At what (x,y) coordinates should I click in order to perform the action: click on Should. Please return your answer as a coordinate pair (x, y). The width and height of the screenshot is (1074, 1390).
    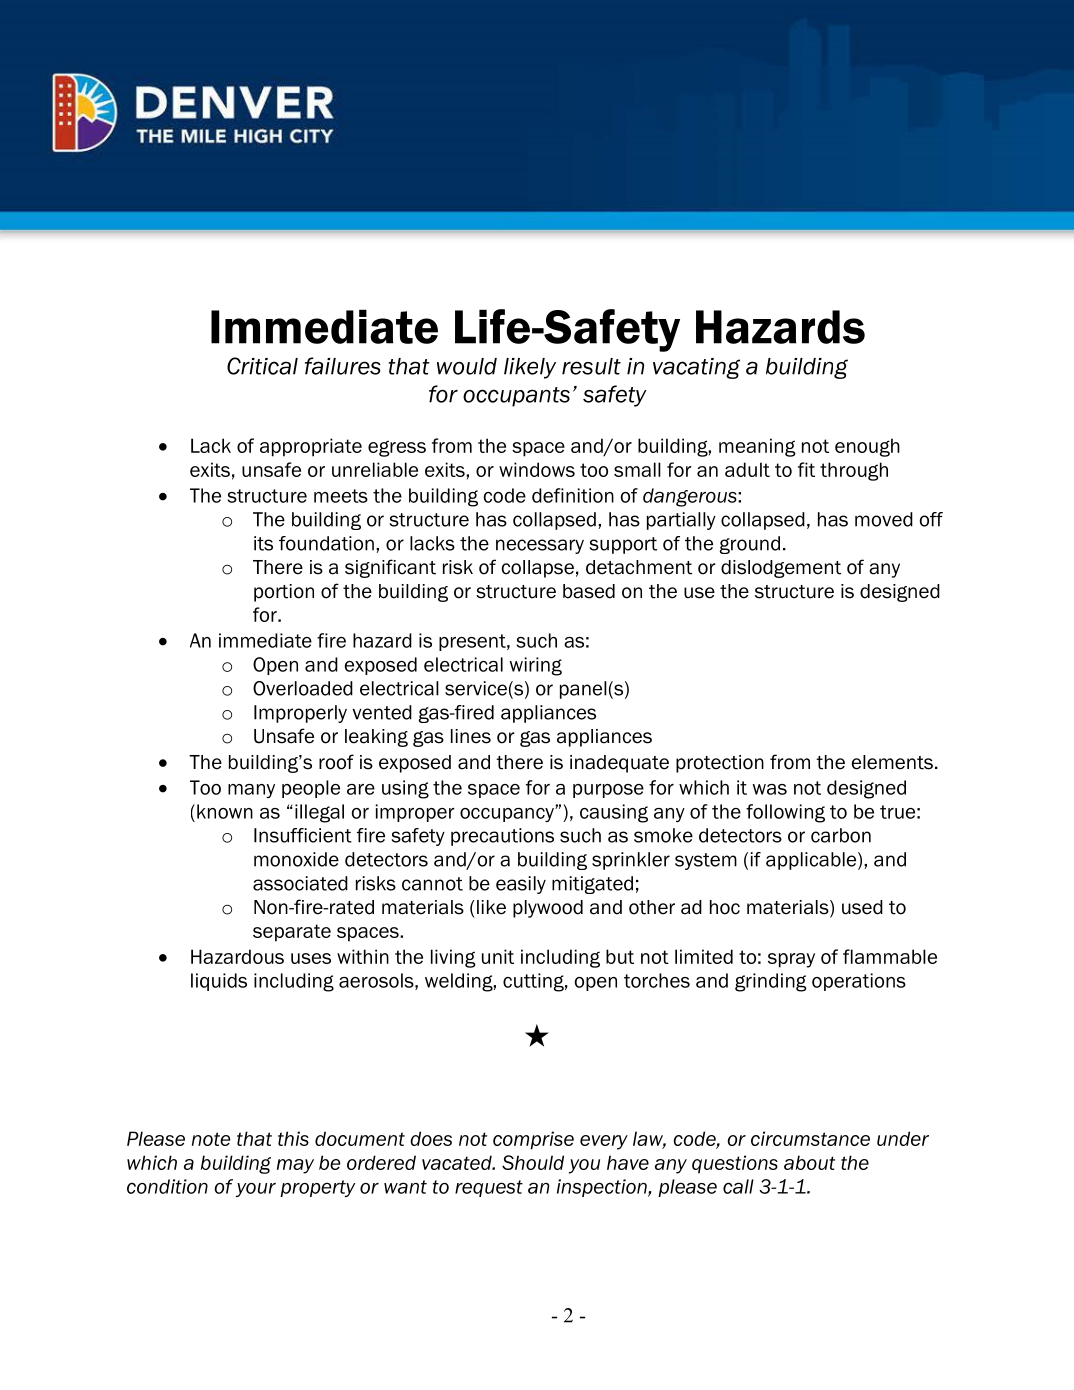
    Looking at the image, I should click on (533, 1162).
